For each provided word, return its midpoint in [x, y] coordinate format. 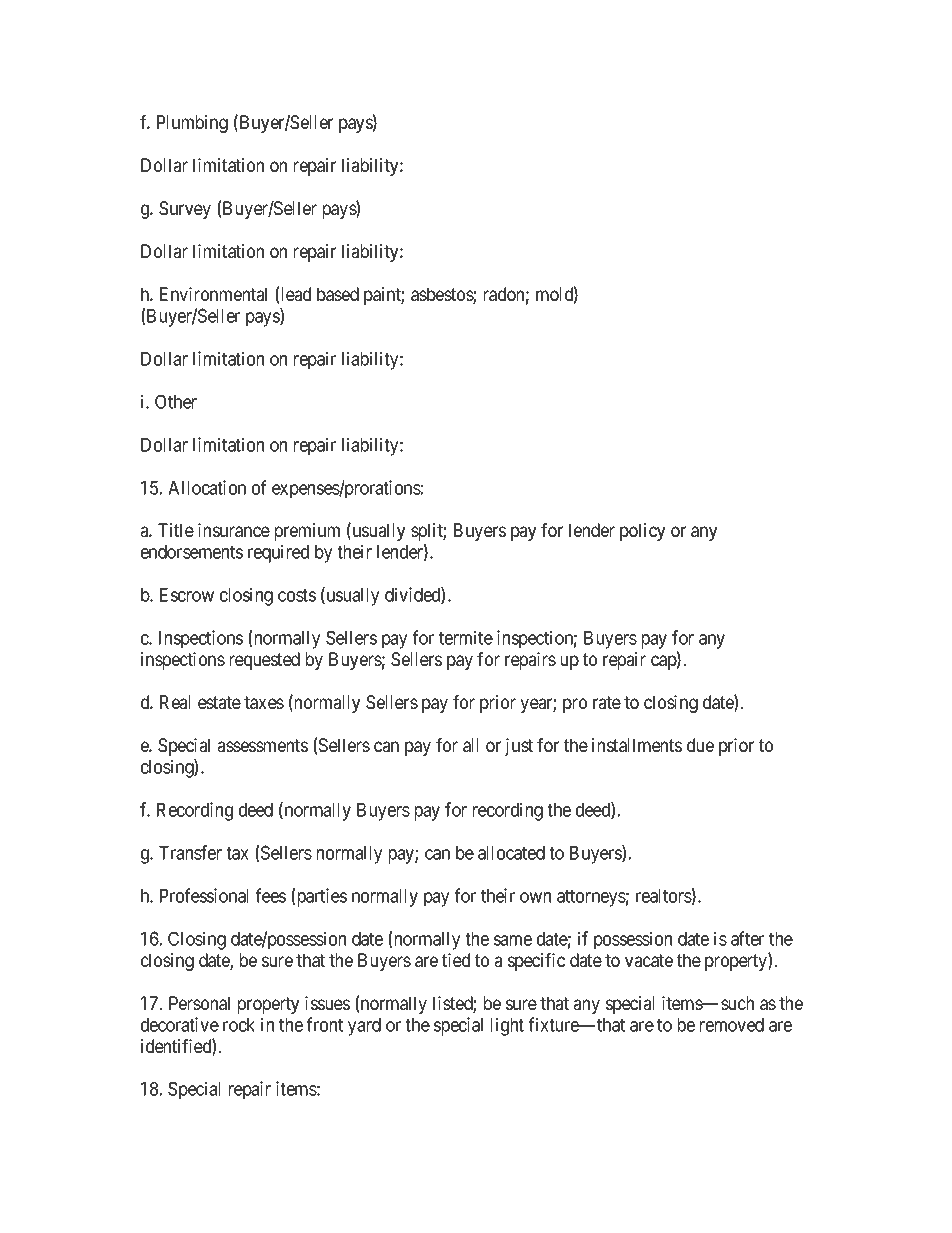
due [700, 745]
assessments [262, 745]
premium [307, 532]
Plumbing [192, 124]
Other [176, 401]
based [338, 294]
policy [642, 532]
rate [607, 702]
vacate [649, 960]
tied [456, 960]
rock [239, 1025]
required [278, 553]
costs [297, 595]
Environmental [213, 294]
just [519, 747]
